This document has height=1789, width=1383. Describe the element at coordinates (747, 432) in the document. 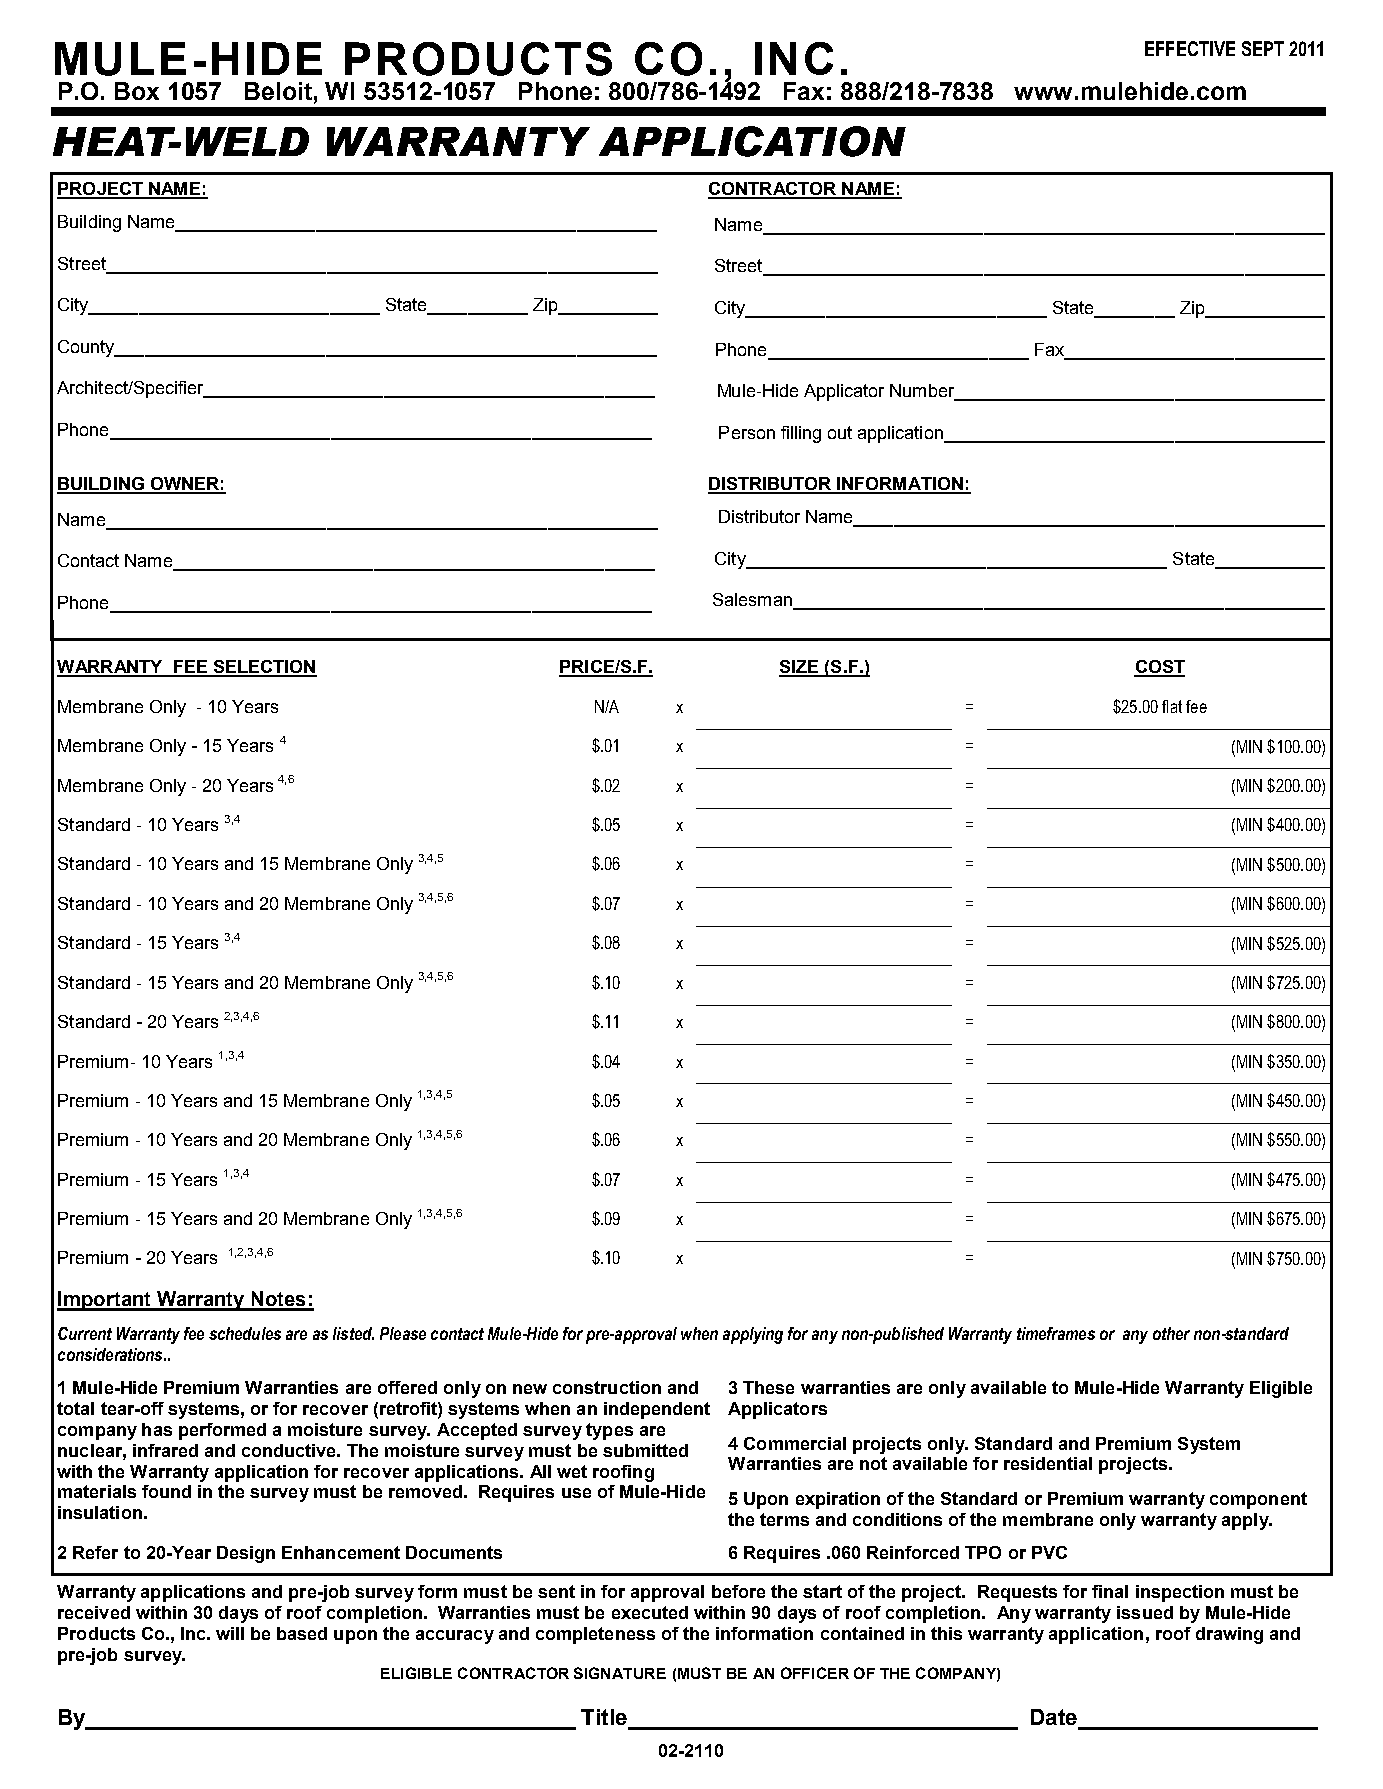

I see `Person` at that location.
